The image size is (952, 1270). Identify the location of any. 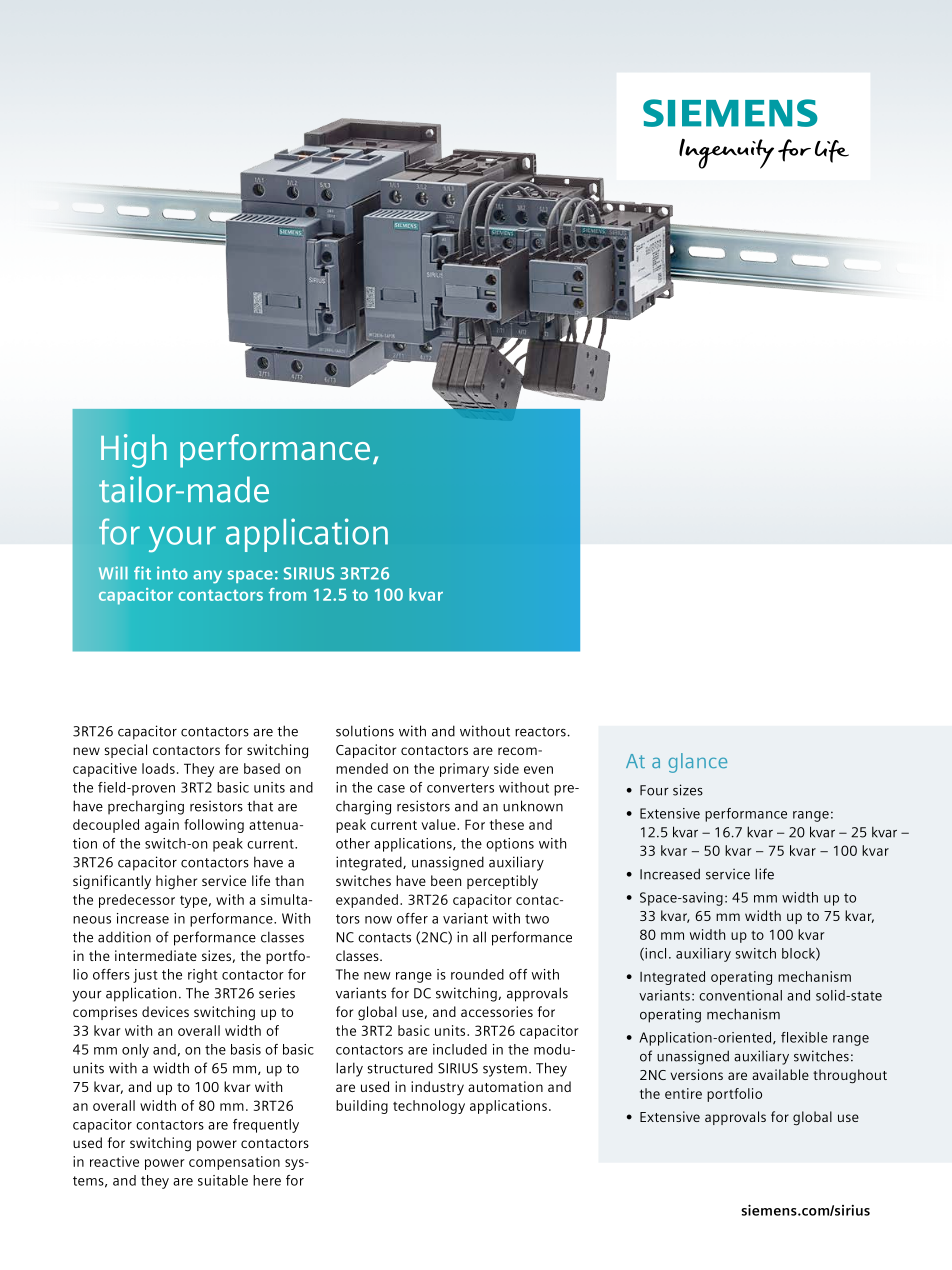
(207, 577).
